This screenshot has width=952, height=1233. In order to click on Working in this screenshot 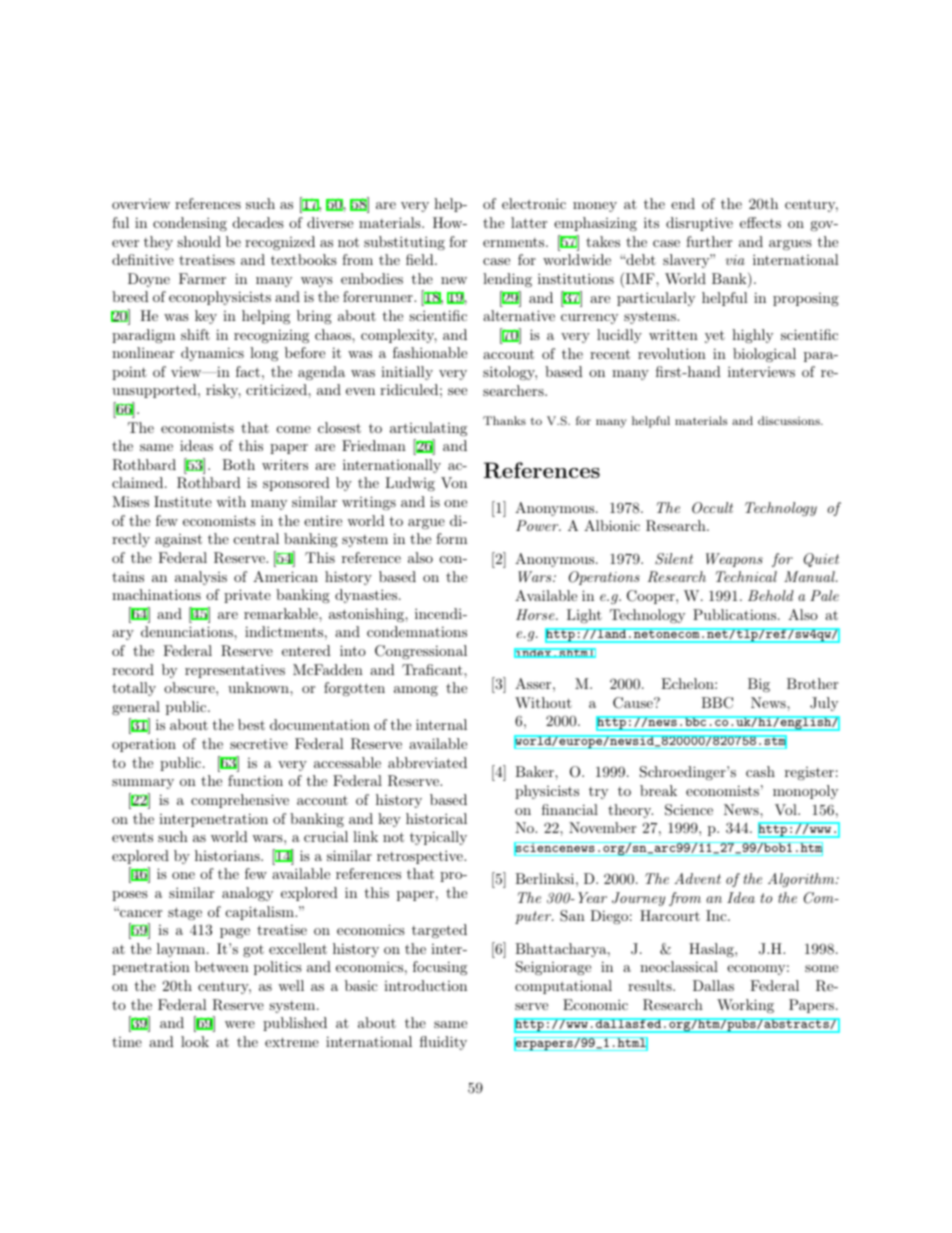, I will do `click(745, 1006)`.
